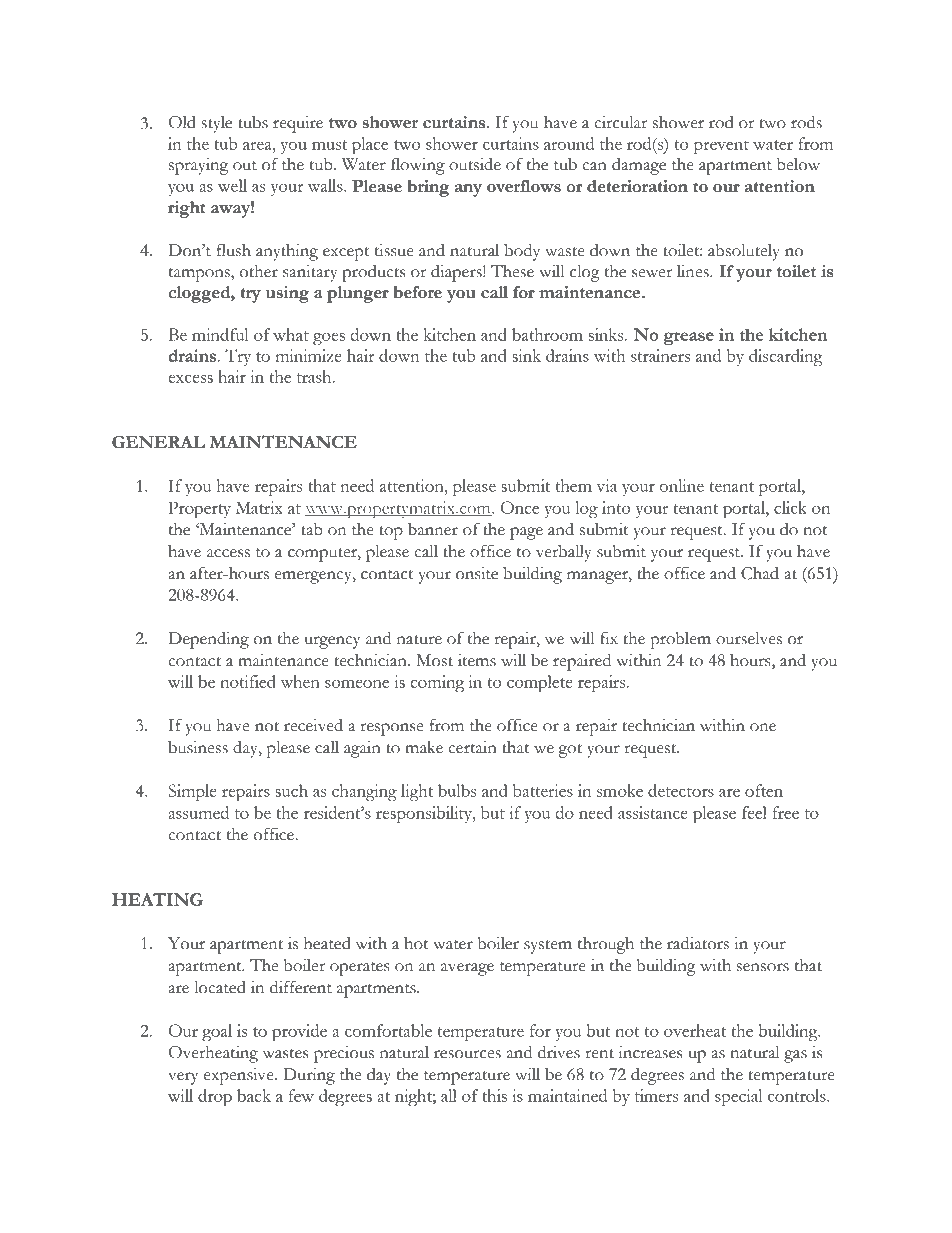  Describe the element at coordinates (472, 747) in the image. I see `certain` at that location.
